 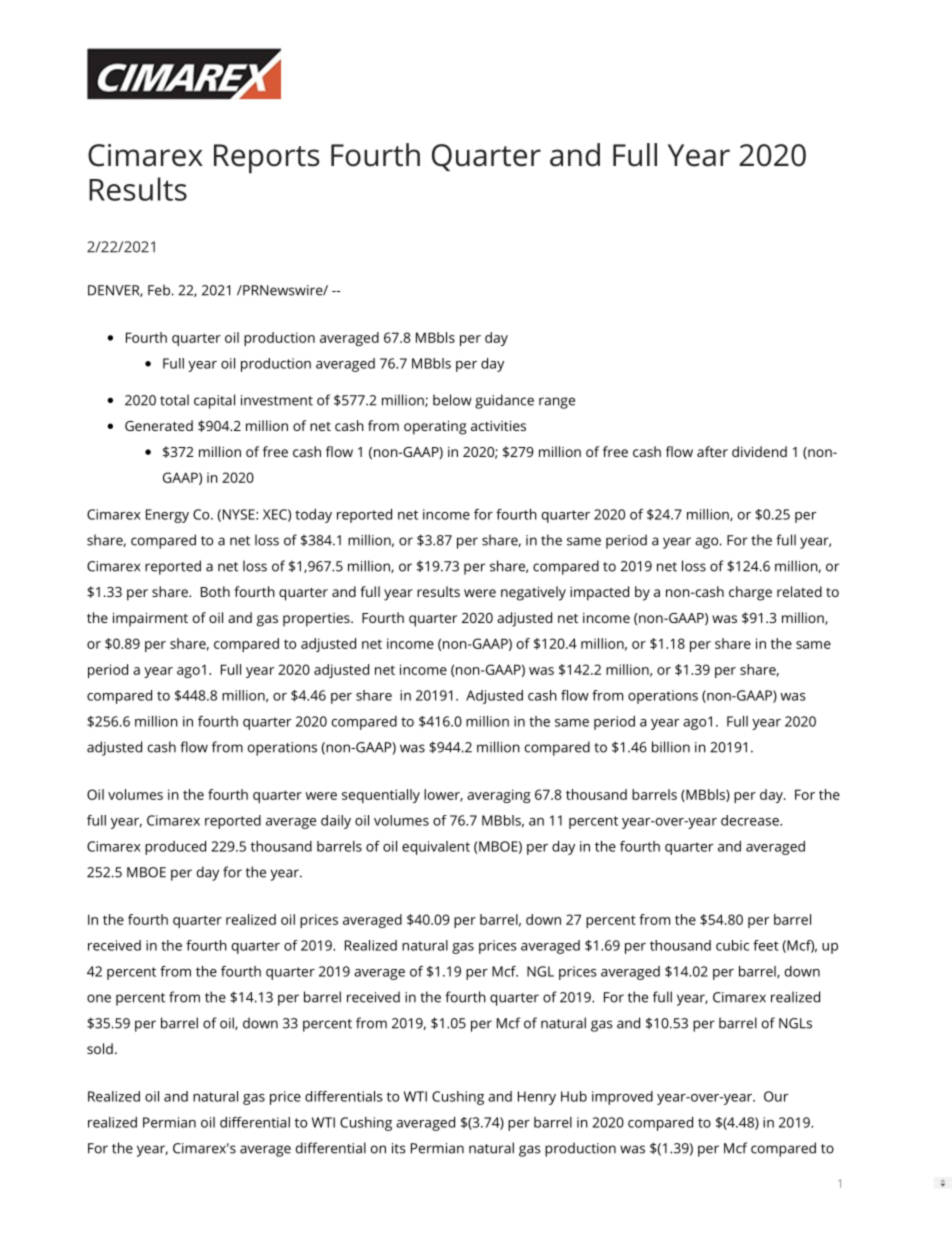 What do you see at coordinates (712, 451) in the document?
I see `after` at bounding box center [712, 451].
